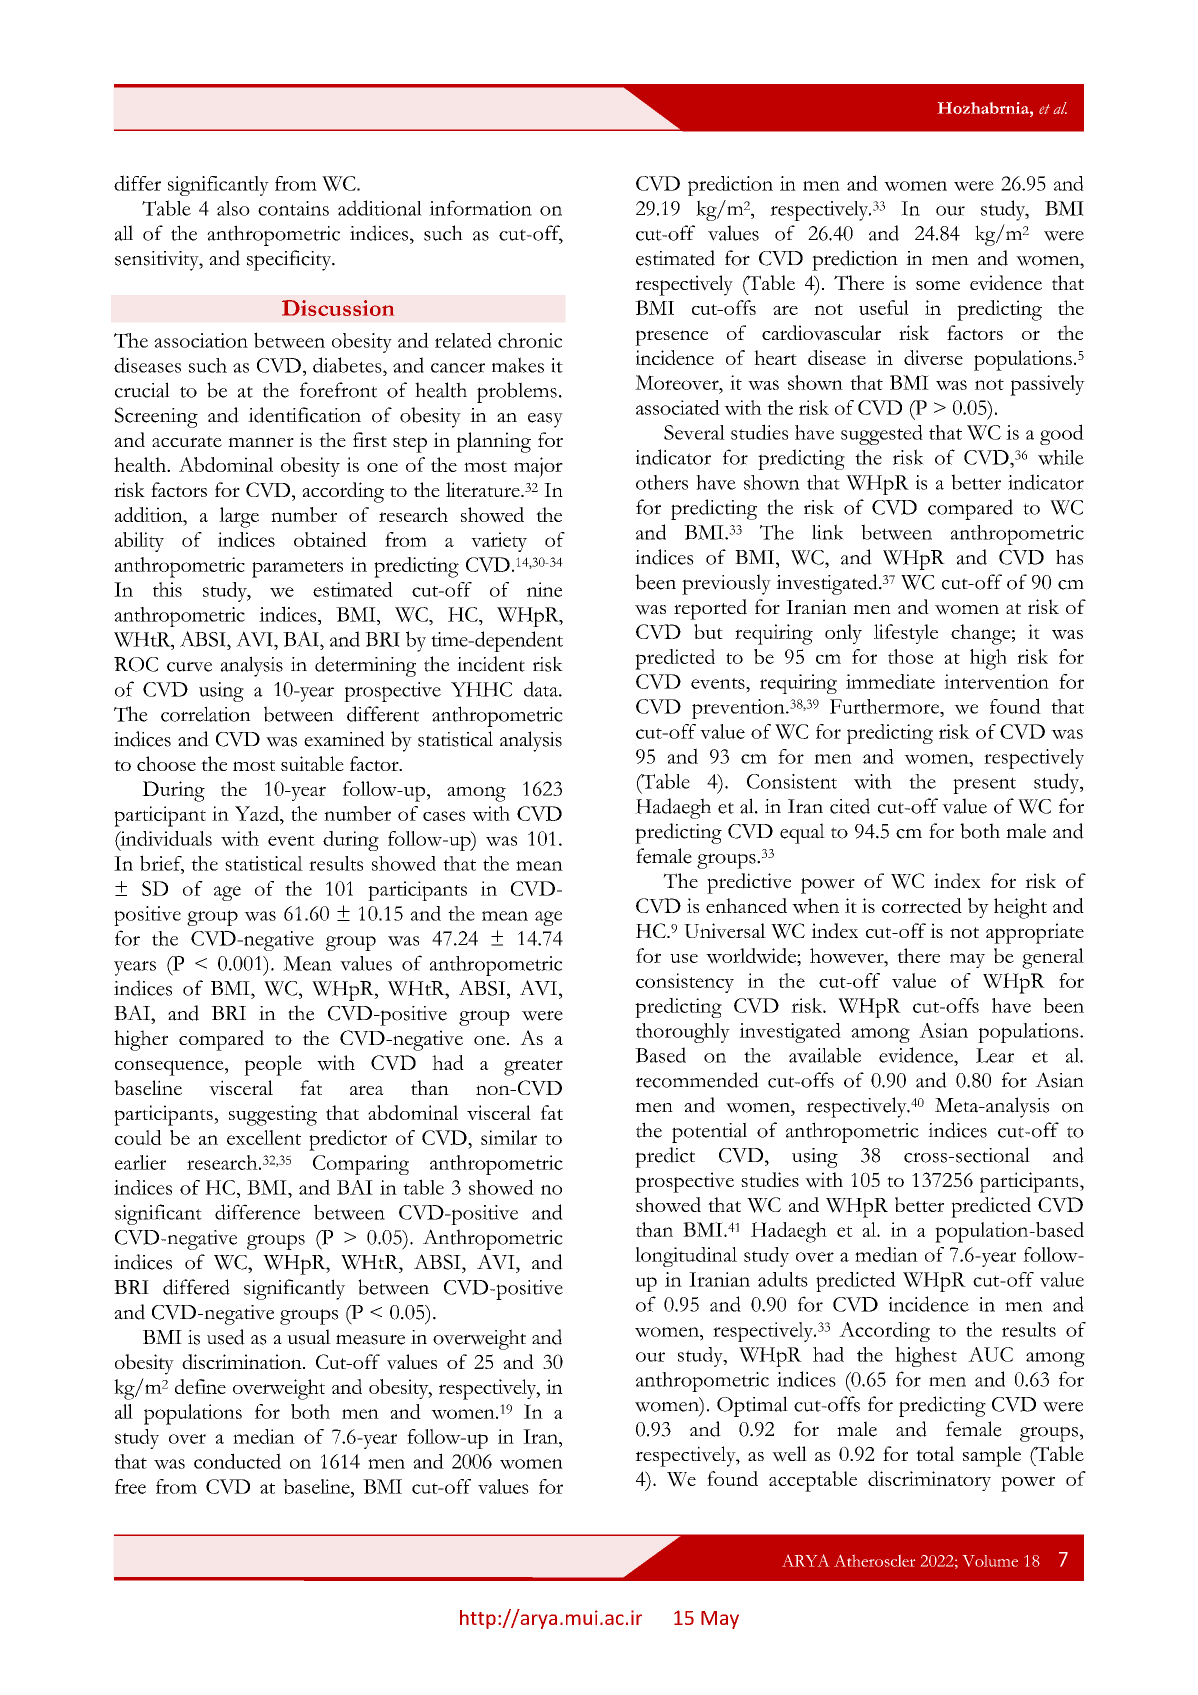 Image resolution: width=1198 pixels, height=1695 pixels. What do you see at coordinates (783, 1279) in the page?
I see `adults` at bounding box center [783, 1279].
